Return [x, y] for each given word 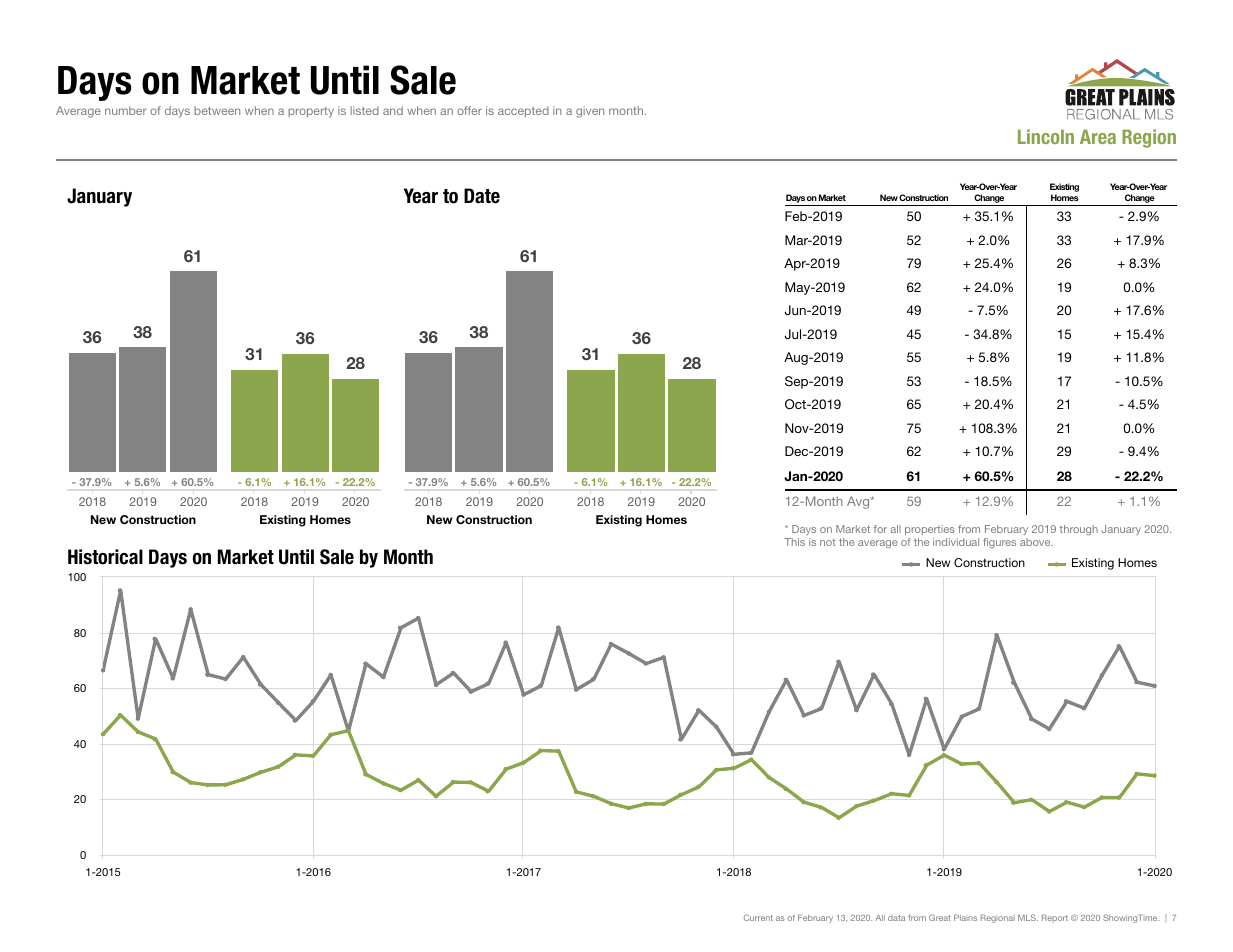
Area [1098, 136]
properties [930, 530]
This [794, 542]
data [896, 918]
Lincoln [1046, 136]
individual [956, 542]
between [217, 110]
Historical [105, 557]
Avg [859, 502]
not [828, 542]
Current [758, 917]
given [590, 112]
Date [482, 196]
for [880, 529]
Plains [965, 917]
